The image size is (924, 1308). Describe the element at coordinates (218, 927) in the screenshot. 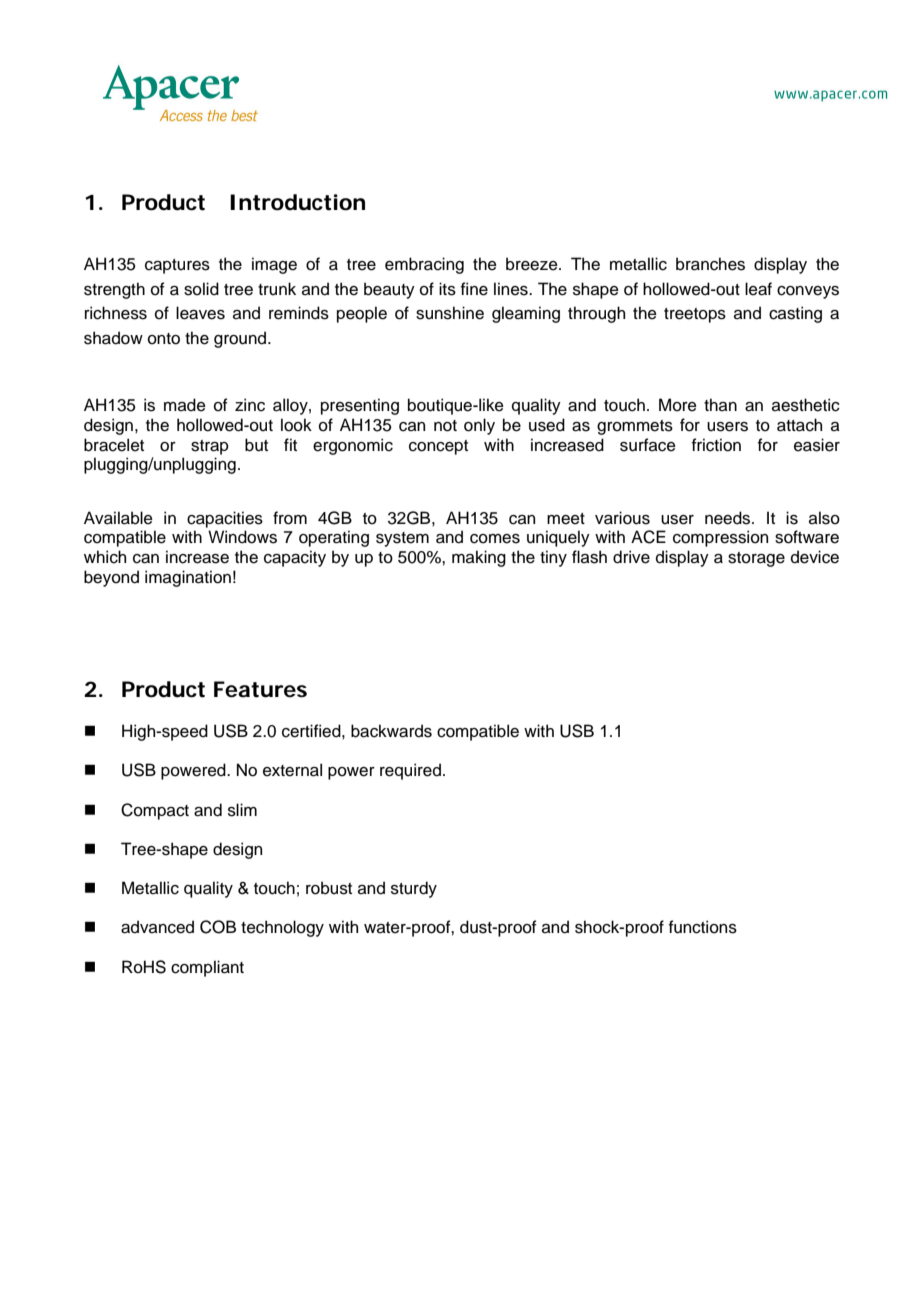

I see `COB` at that location.
